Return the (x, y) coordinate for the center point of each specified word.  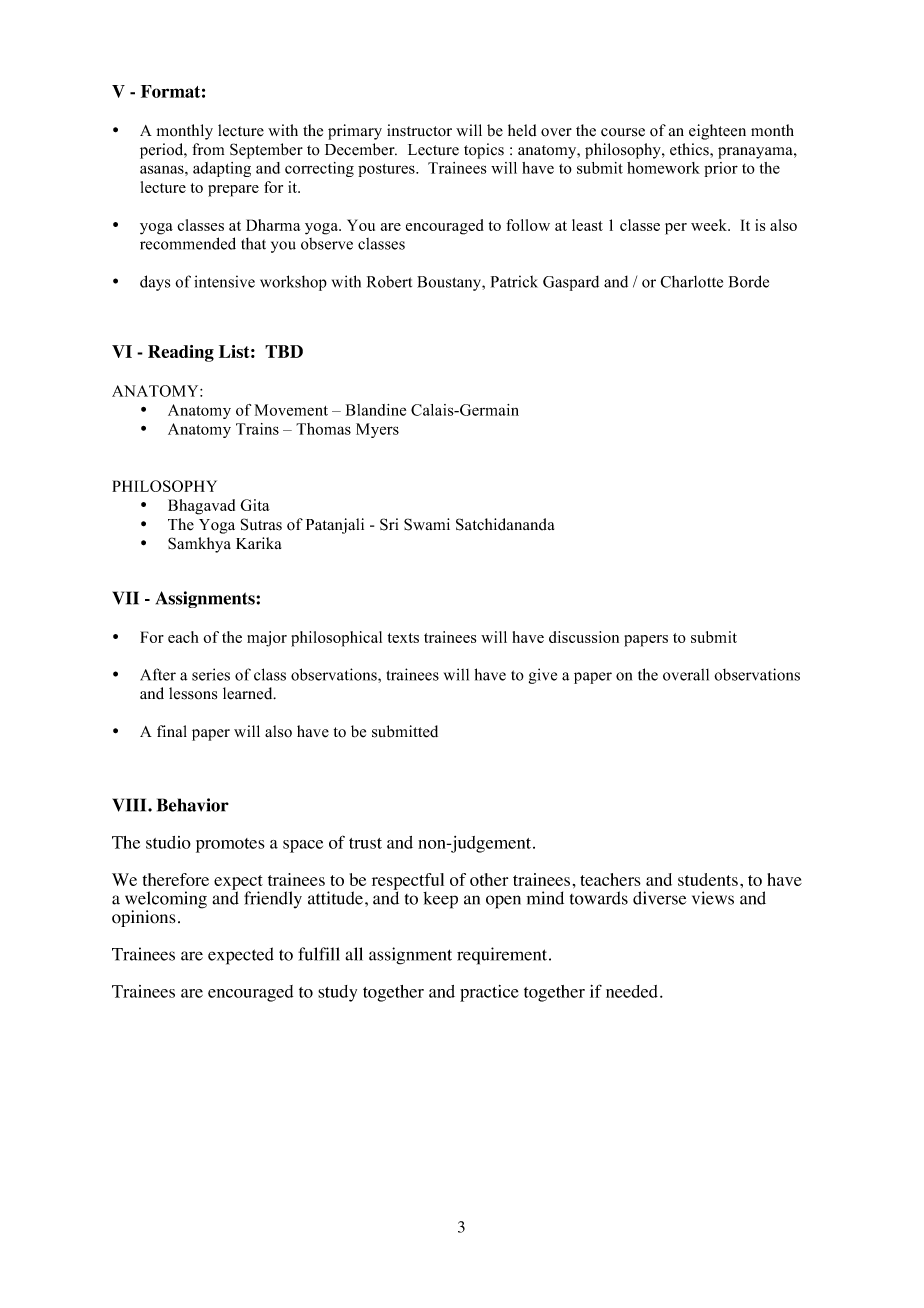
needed (633, 991)
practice (489, 993)
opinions (144, 918)
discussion (584, 637)
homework (663, 168)
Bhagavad (201, 507)
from (208, 149)
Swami (427, 524)
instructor (419, 130)
